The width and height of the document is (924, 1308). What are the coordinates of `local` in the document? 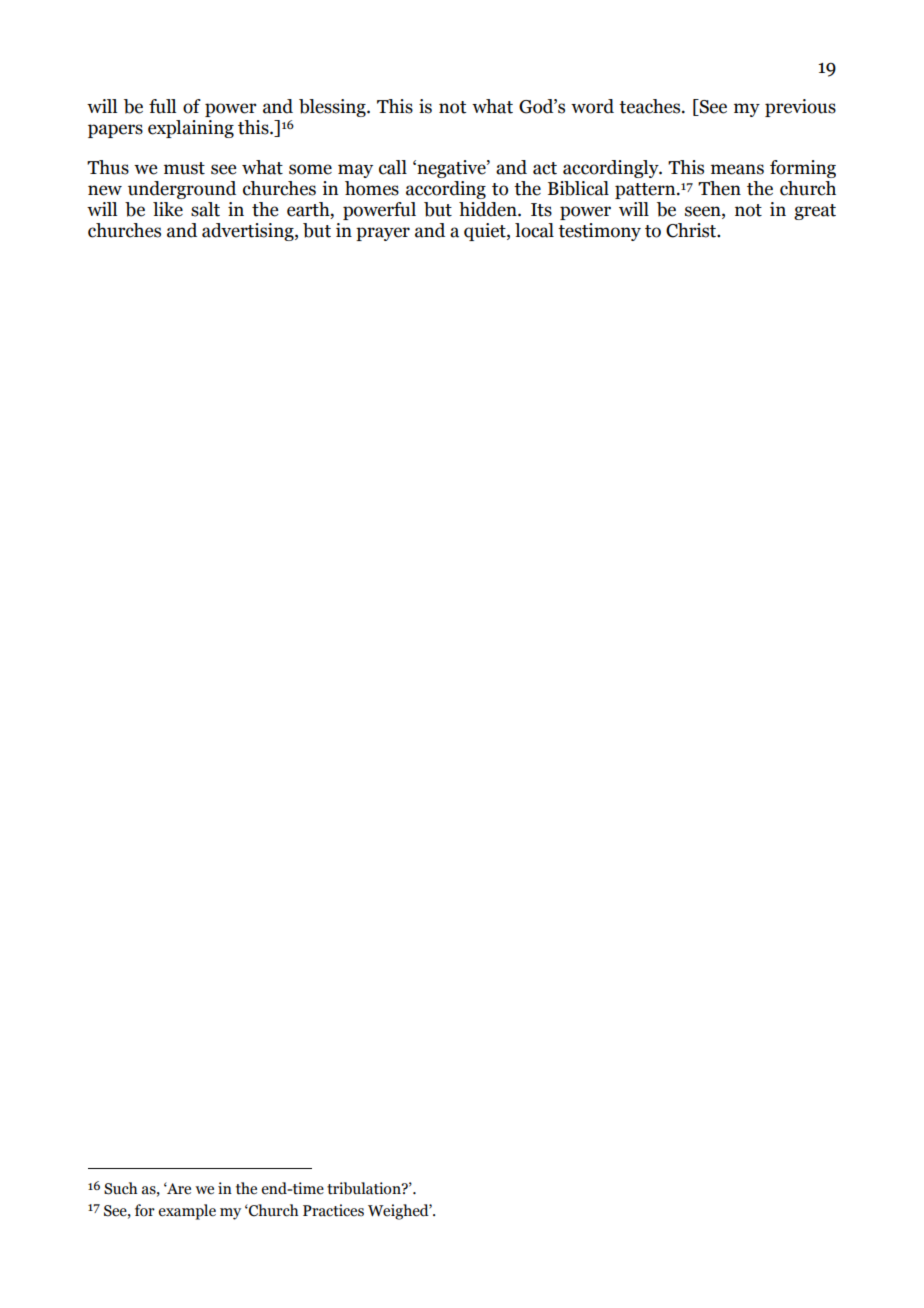 It's located at (534, 230).
